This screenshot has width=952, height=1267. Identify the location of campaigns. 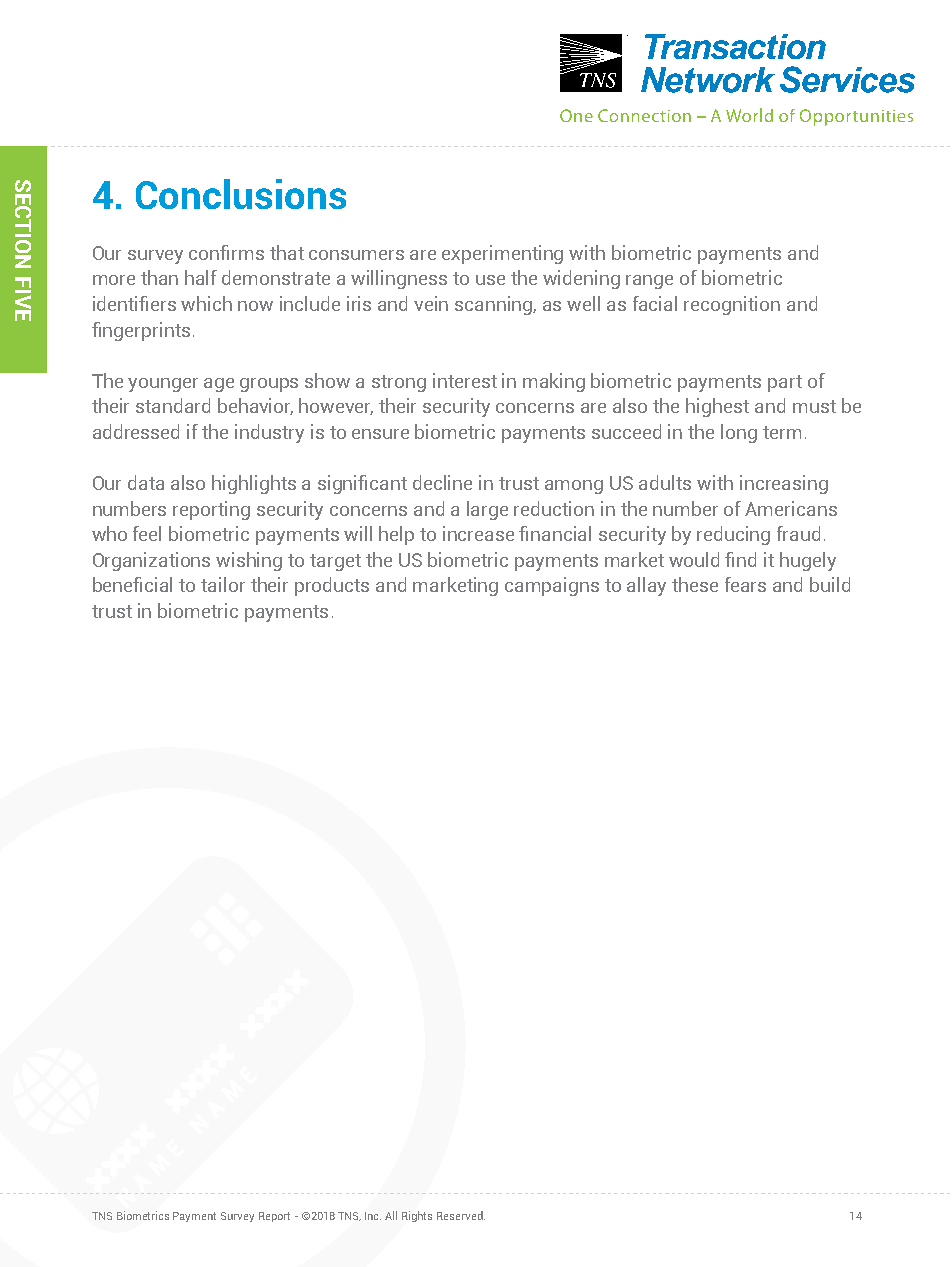
(552, 586).
